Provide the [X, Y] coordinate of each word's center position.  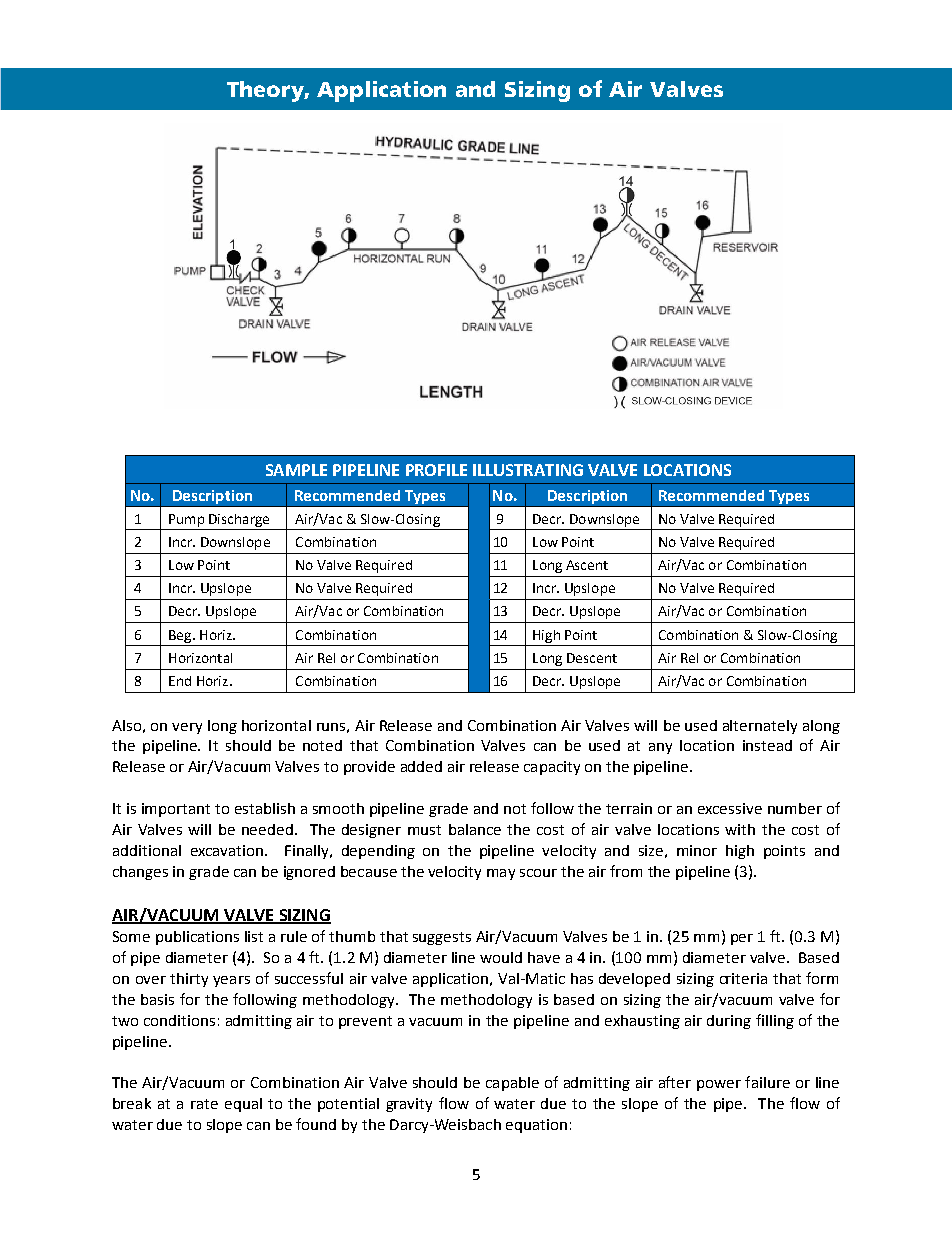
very [187, 728]
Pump [186, 520]
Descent [592, 658]
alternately [760, 727]
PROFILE [436, 470]
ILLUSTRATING [528, 470]
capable [512, 1084]
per [742, 939]
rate [204, 1104]
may [501, 874]
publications [197, 938]
